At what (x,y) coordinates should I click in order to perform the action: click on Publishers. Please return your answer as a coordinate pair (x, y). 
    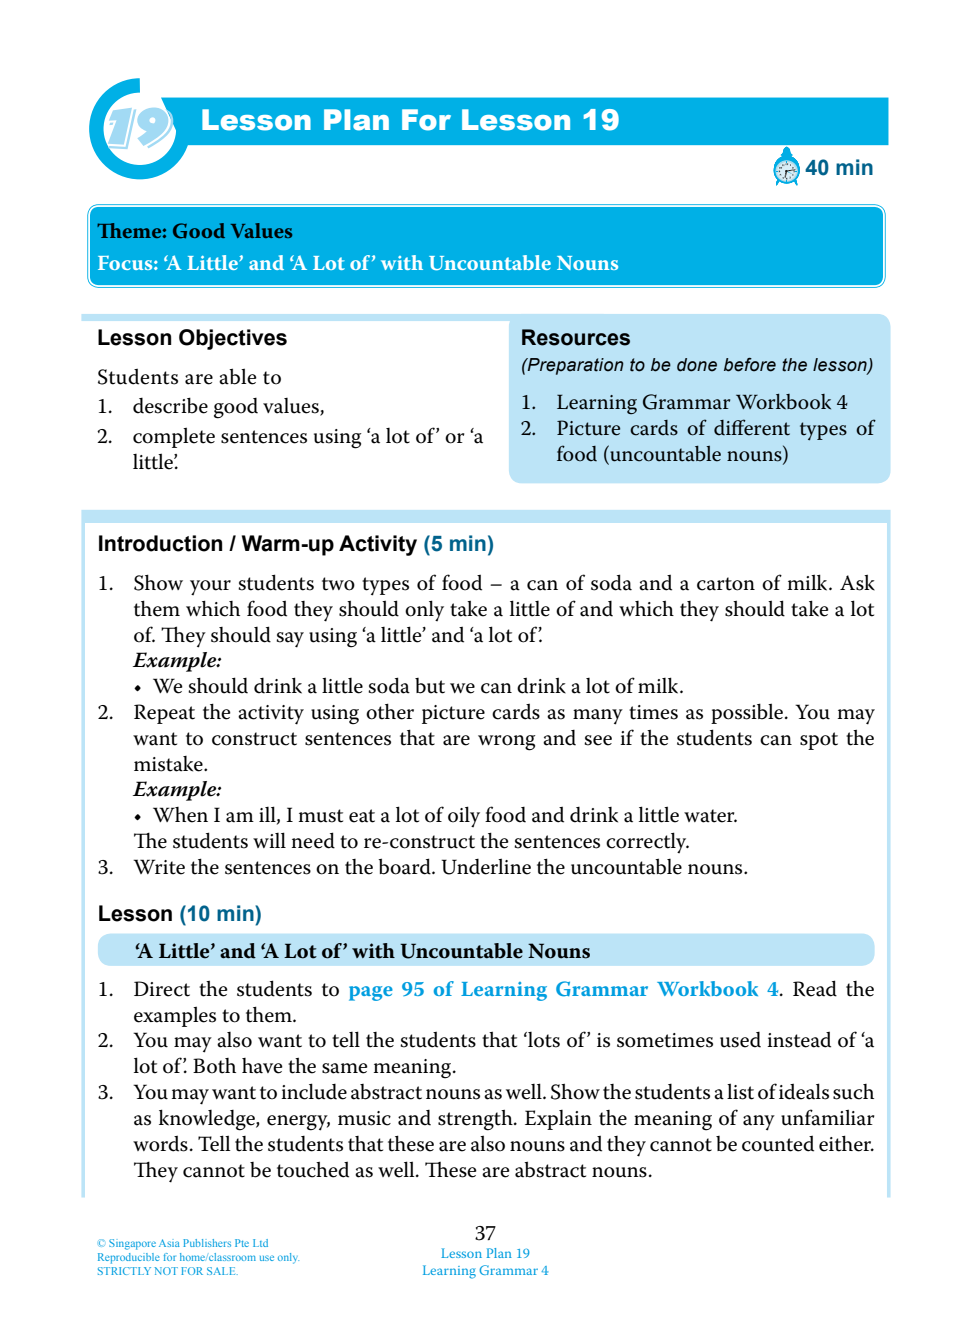
    Looking at the image, I should click on (207, 1243).
